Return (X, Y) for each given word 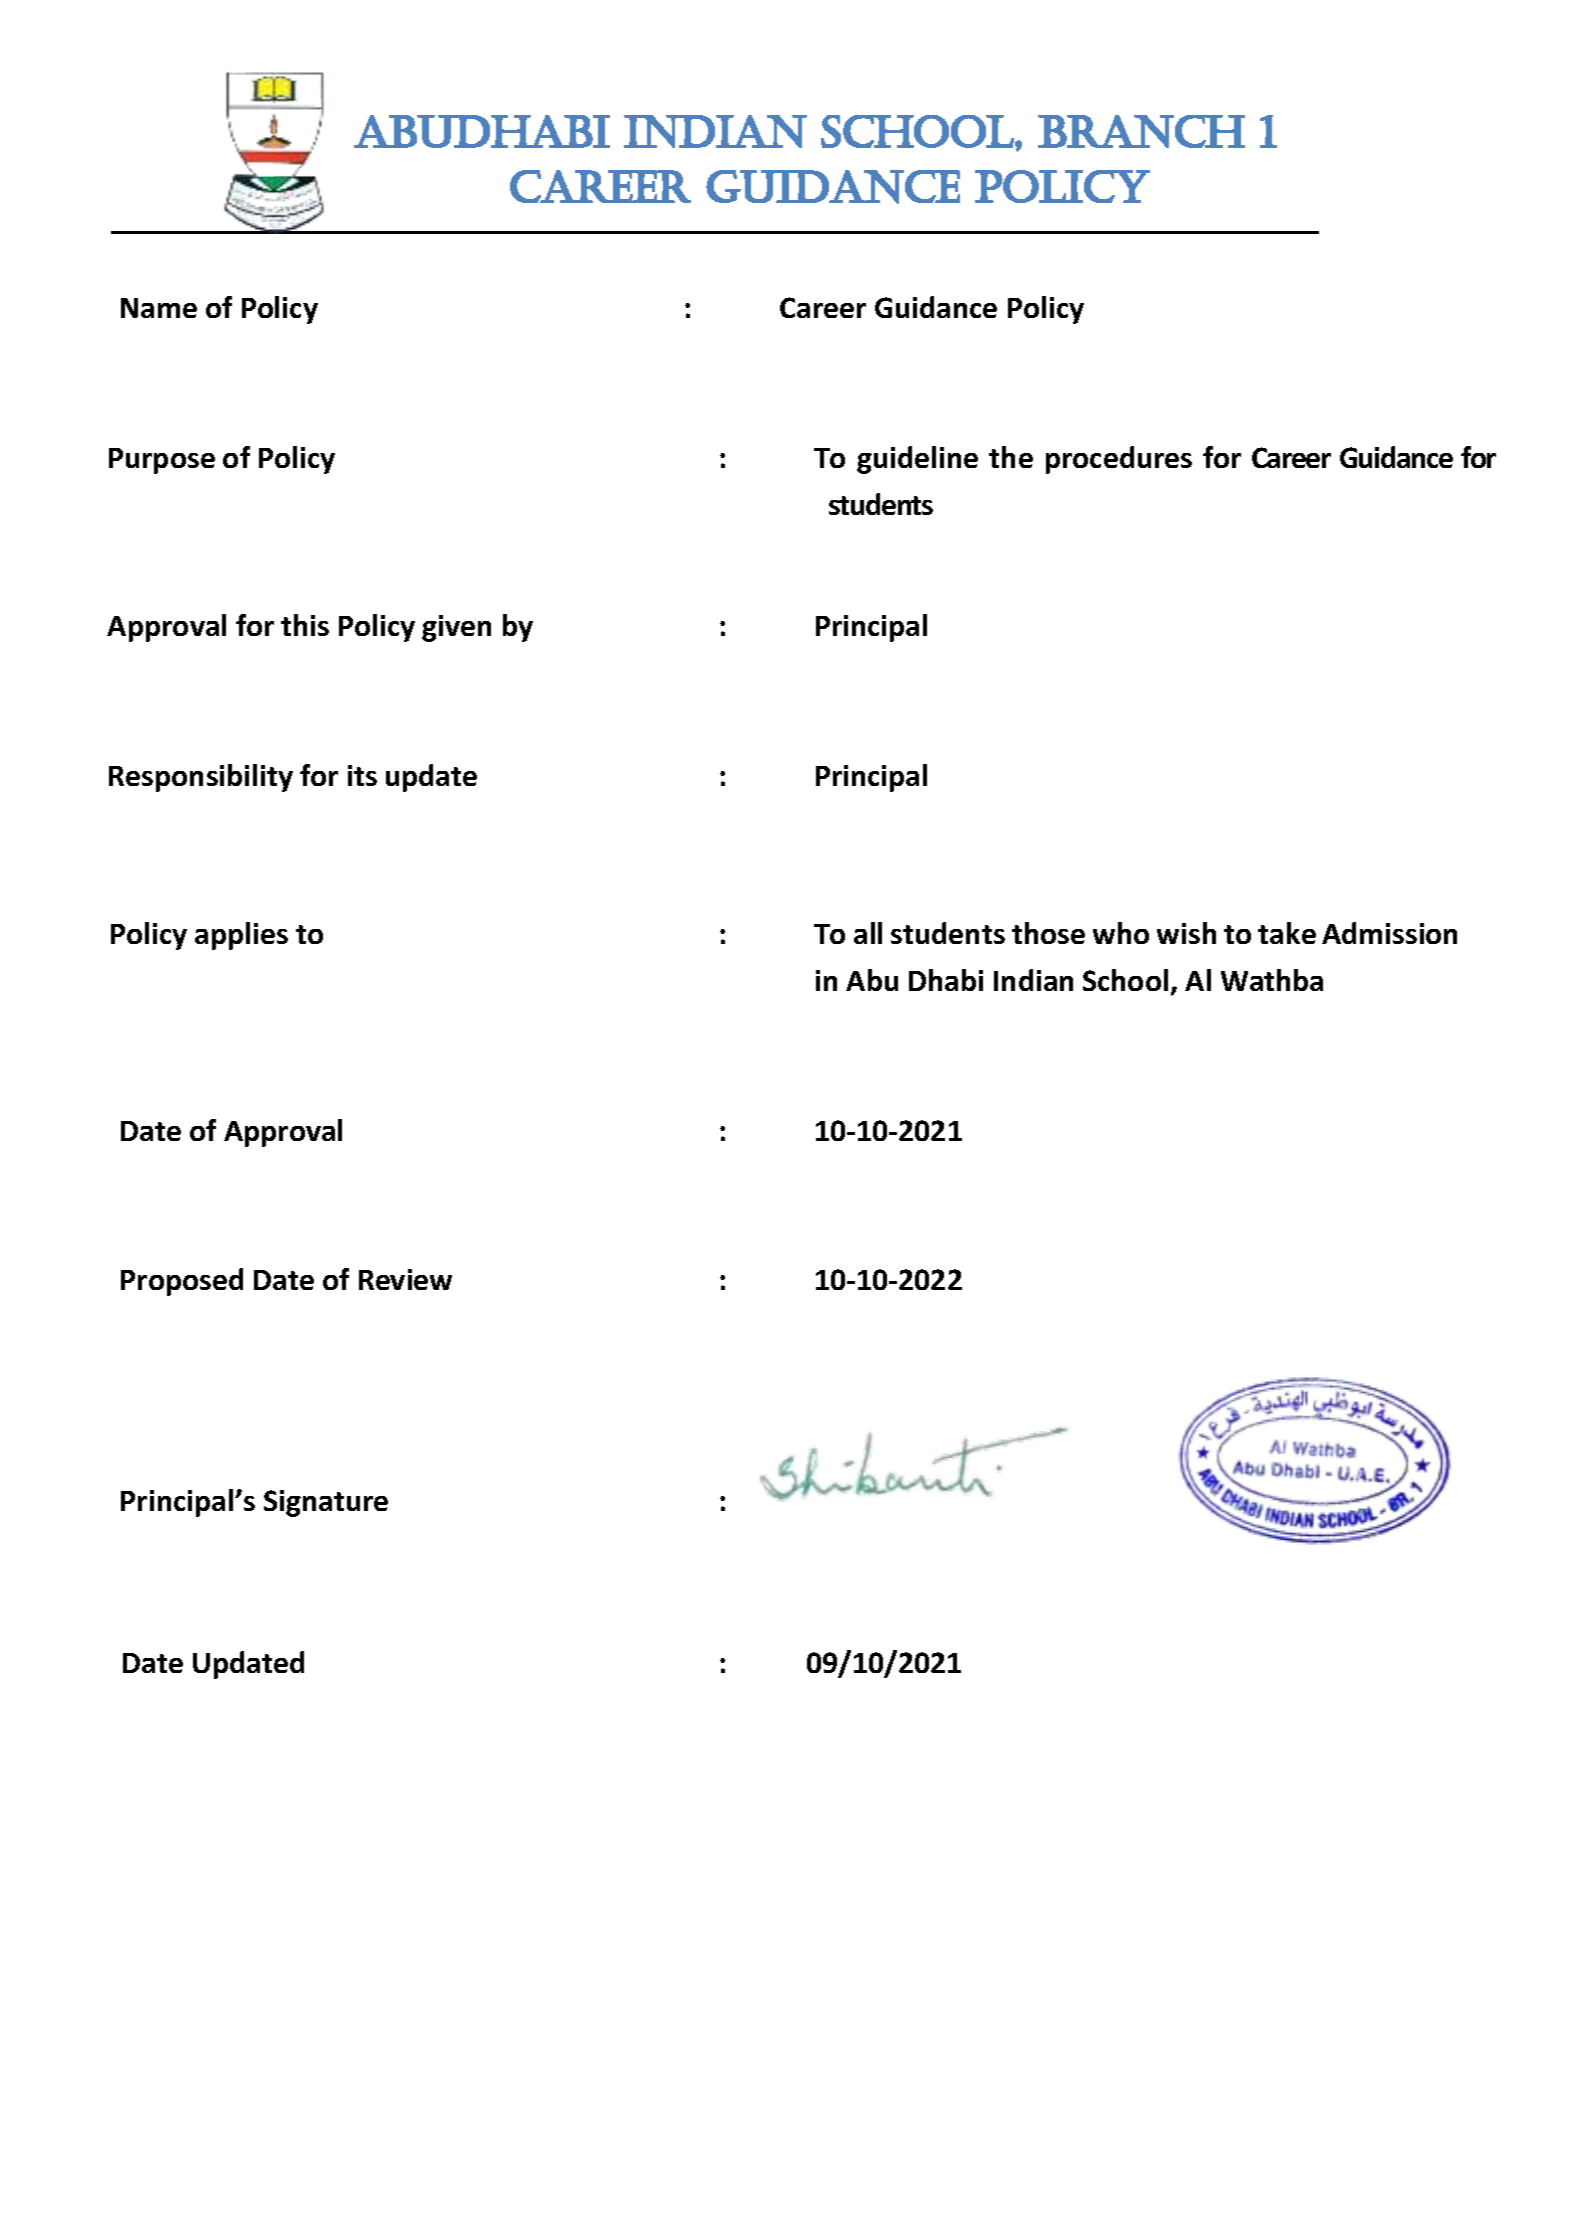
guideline (917, 460)
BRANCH (1141, 131)
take (1287, 933)
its (362, 775)
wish (1186, 933)
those (1048, 933)
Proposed (182, 1282)
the (1011, 457)
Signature (326, 1503)
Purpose (162, 461)
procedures (1119, 460)
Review (405, 1279)
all (868, 933)
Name (159, 308)
